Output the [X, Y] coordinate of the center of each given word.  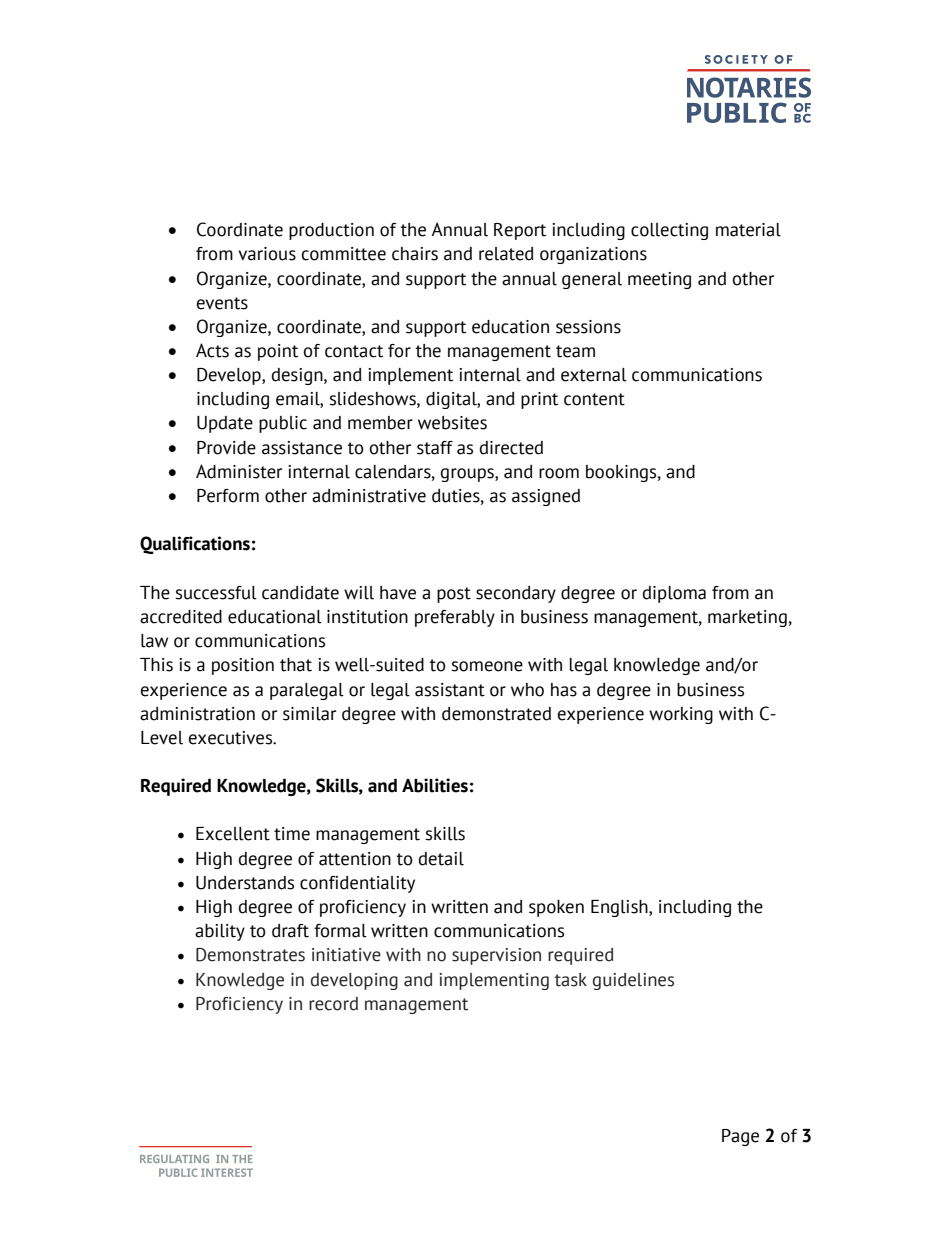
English [620, 908]
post [454, 595]
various [267, 254]
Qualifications [195, 545]
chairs [415, 254]
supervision [496, 956]
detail [441, 859]
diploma [674, 594]
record [333, 1004]
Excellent [233, 834]
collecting [669, 231]
